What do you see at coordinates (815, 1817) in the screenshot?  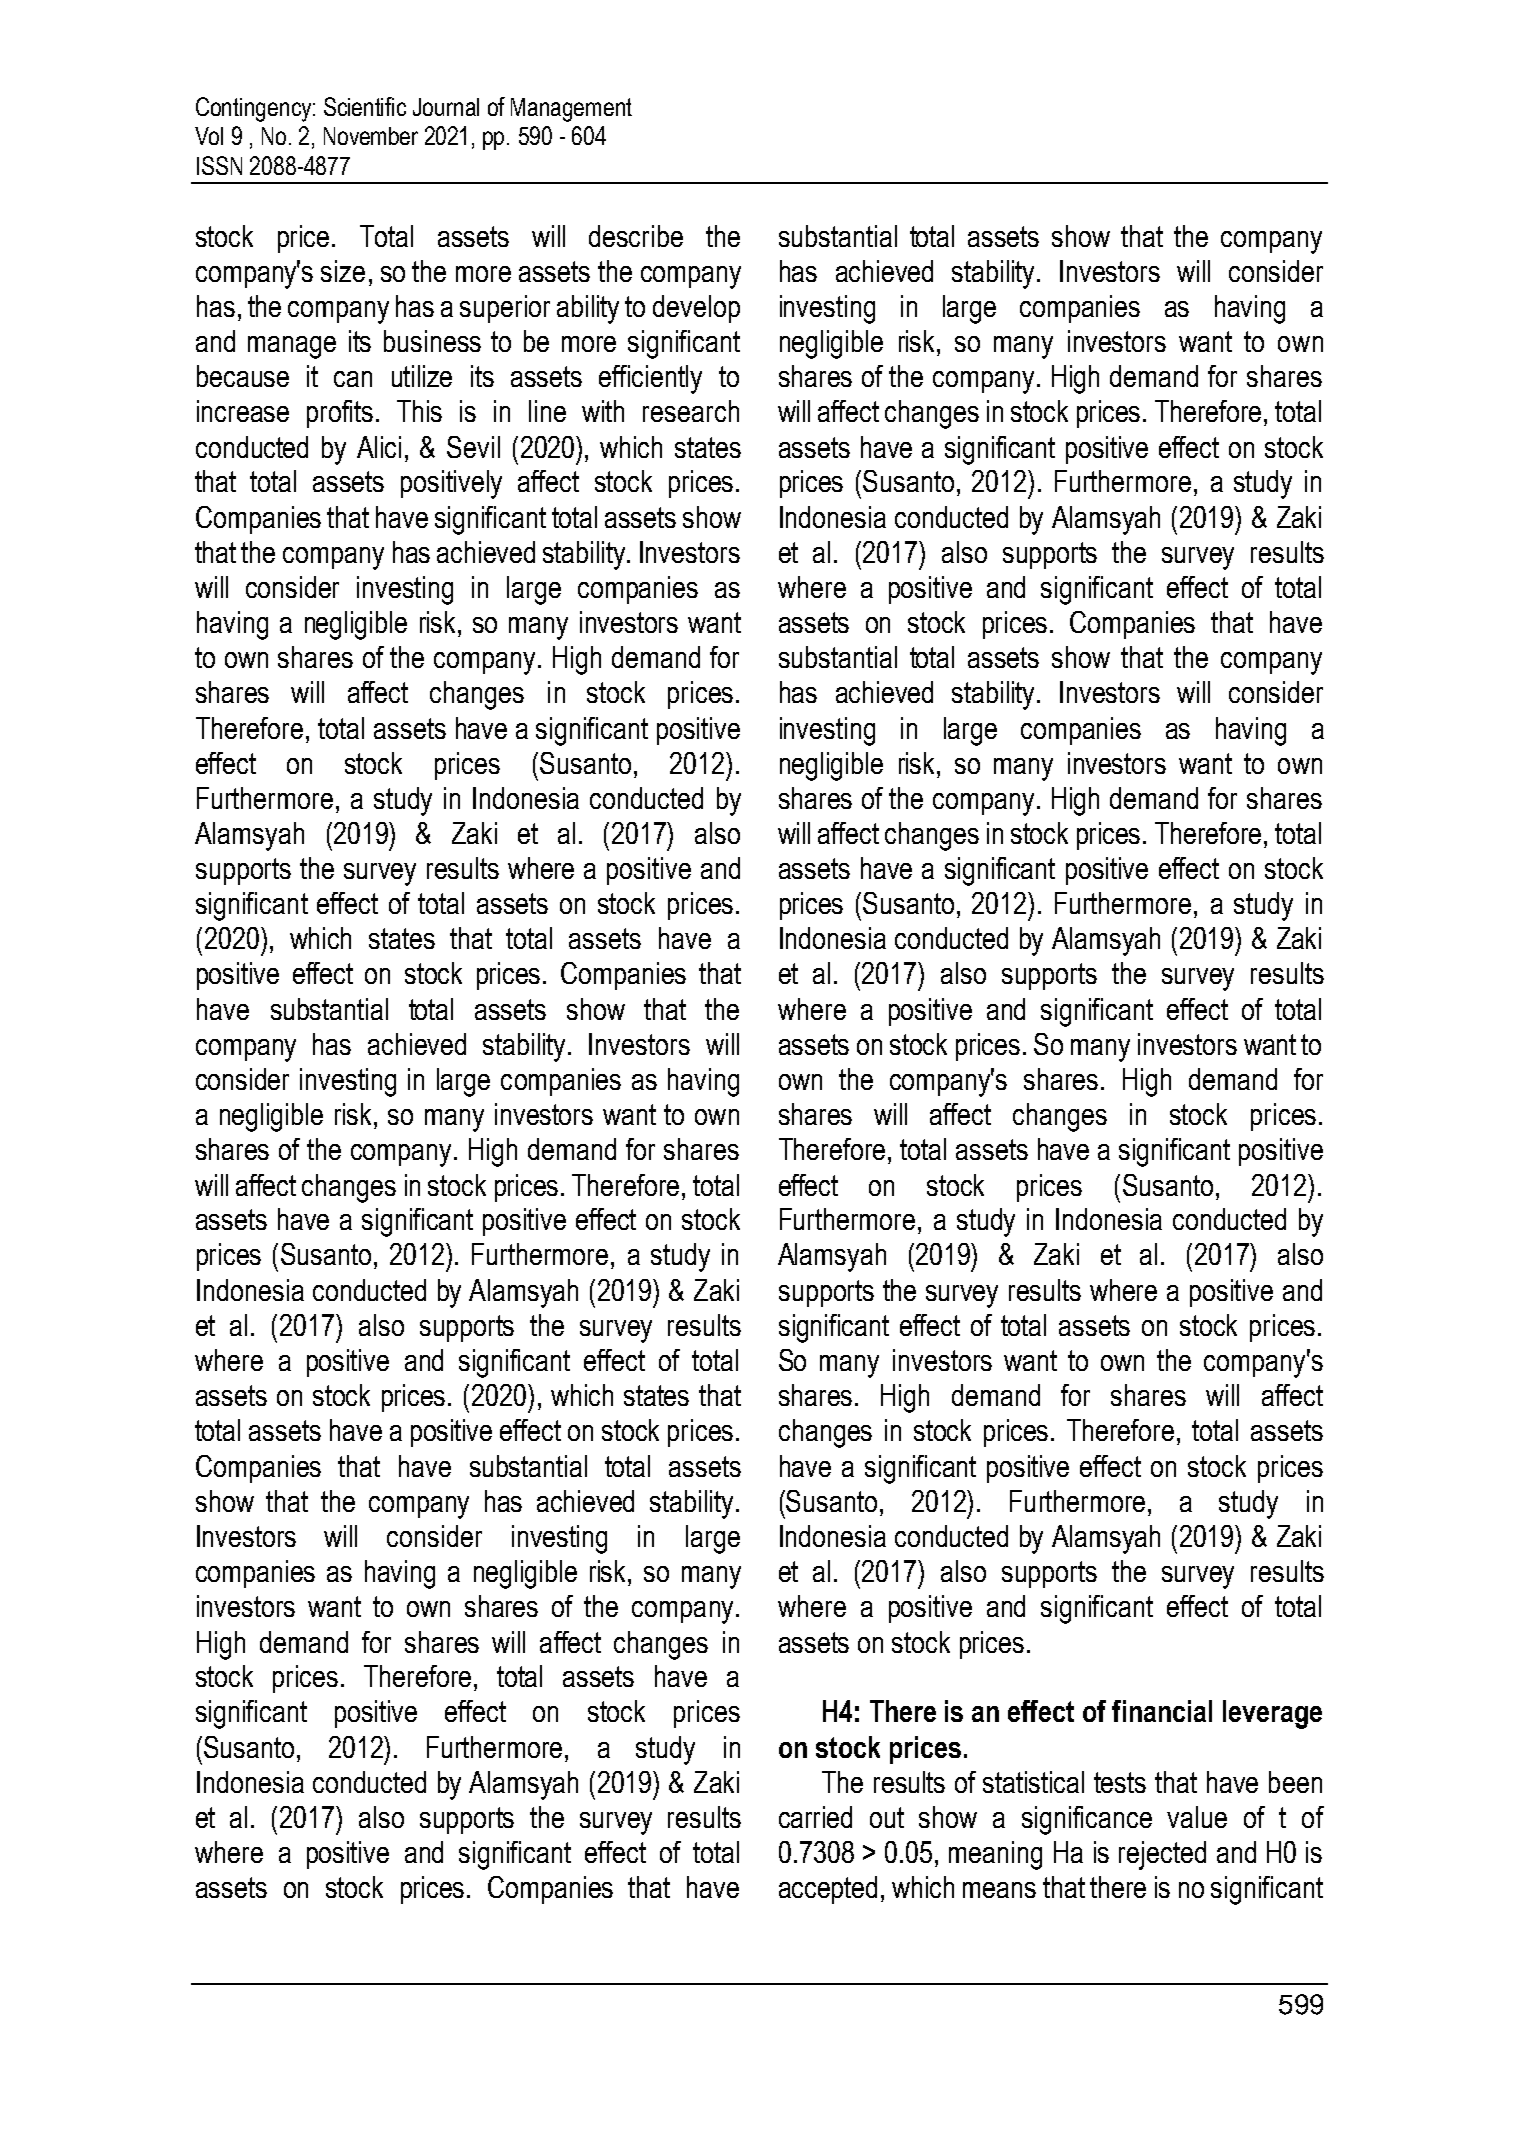 I see `carried` at bounding box center [815, 1817].
